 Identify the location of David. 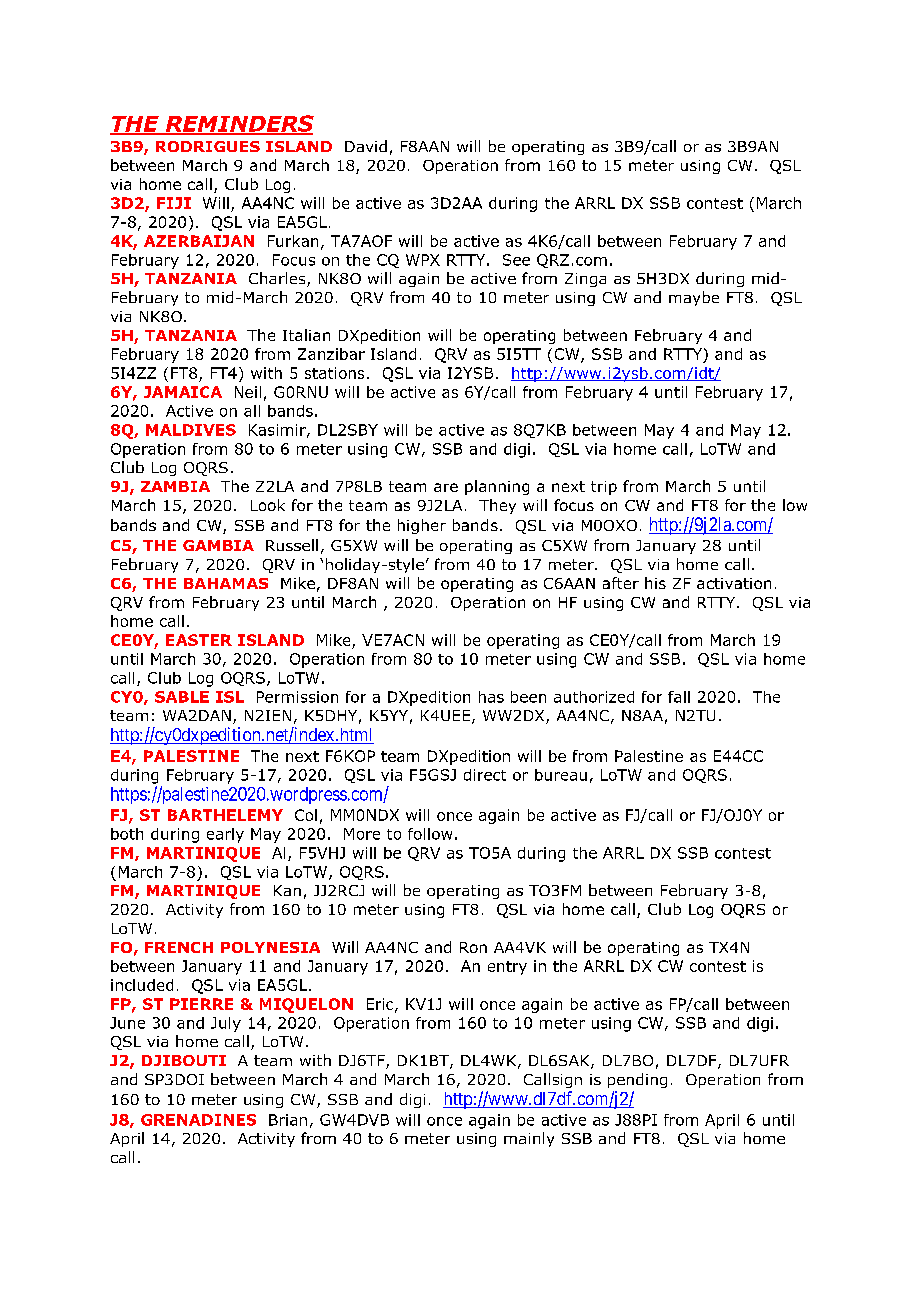
(366, 146).
